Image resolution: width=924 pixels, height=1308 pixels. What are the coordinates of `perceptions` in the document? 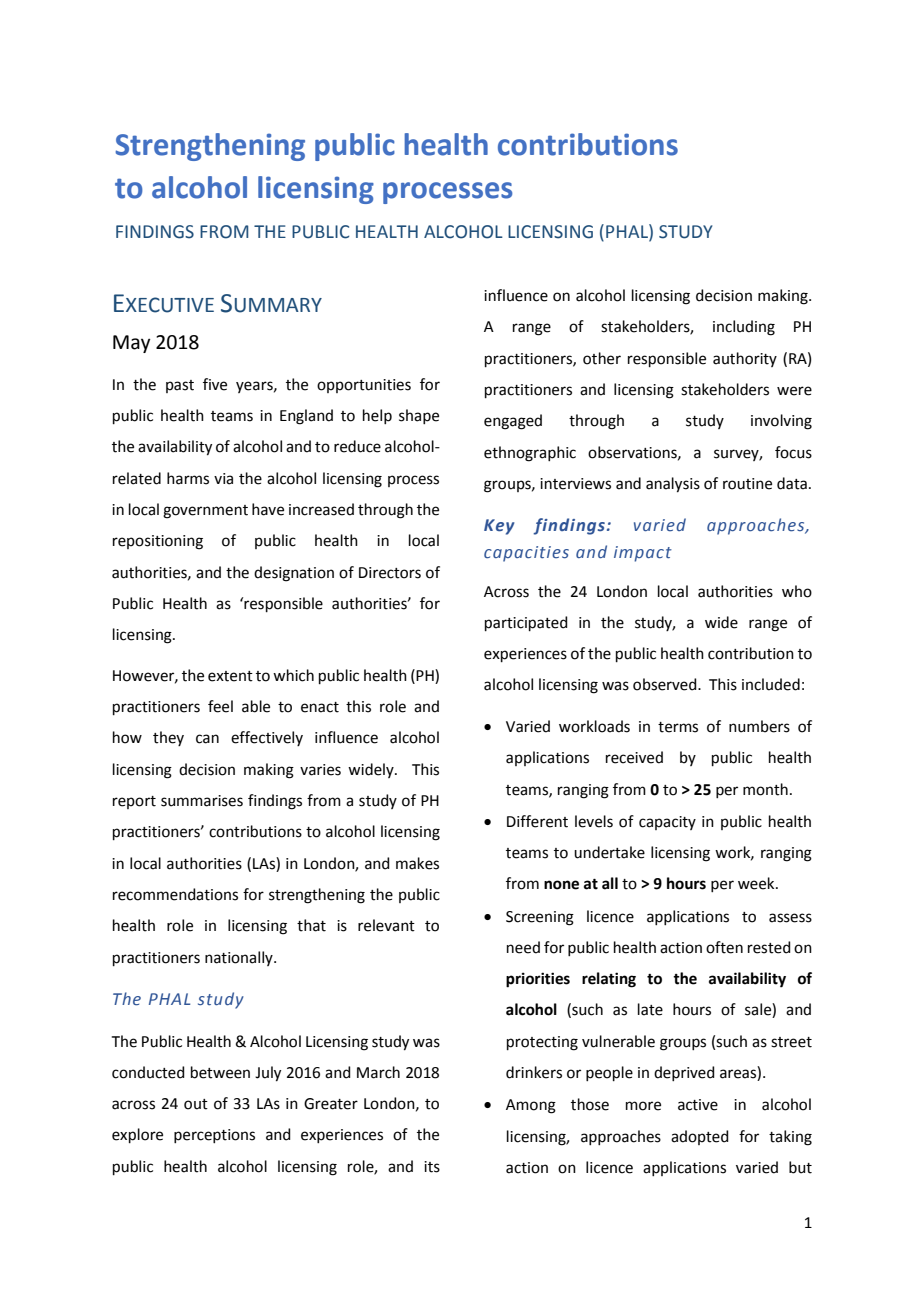 It's located at (214, 1136).
